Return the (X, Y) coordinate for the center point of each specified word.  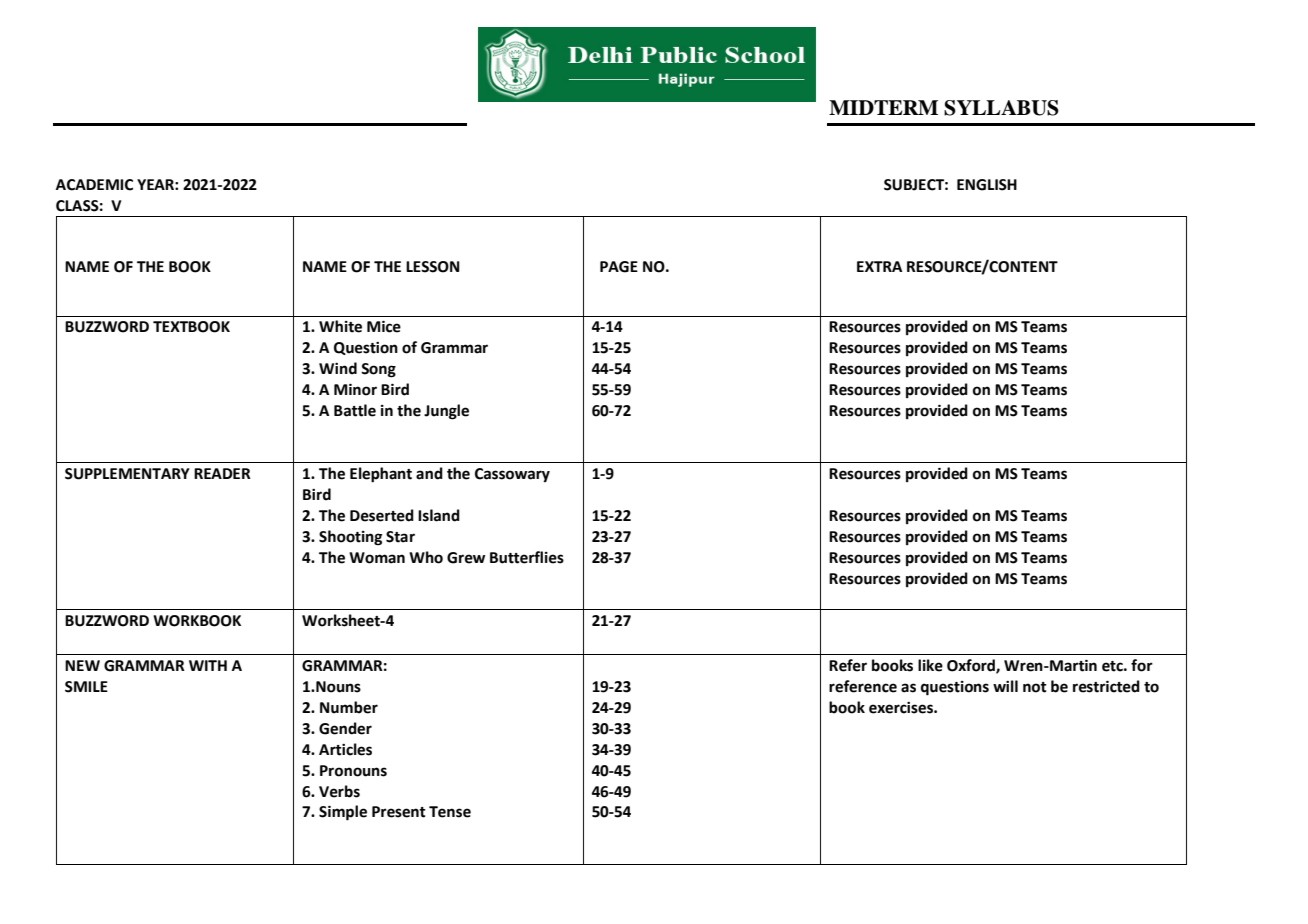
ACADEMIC (94, 185)
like (930, 665)
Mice (384, 327)
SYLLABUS (1001, 108)
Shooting (350, 538)
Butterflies (527, 557)
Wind (338, 368)
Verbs (339, 791)
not (1035, 687)
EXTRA (879, 266)
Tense (450, 812)
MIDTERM (883, 107)
